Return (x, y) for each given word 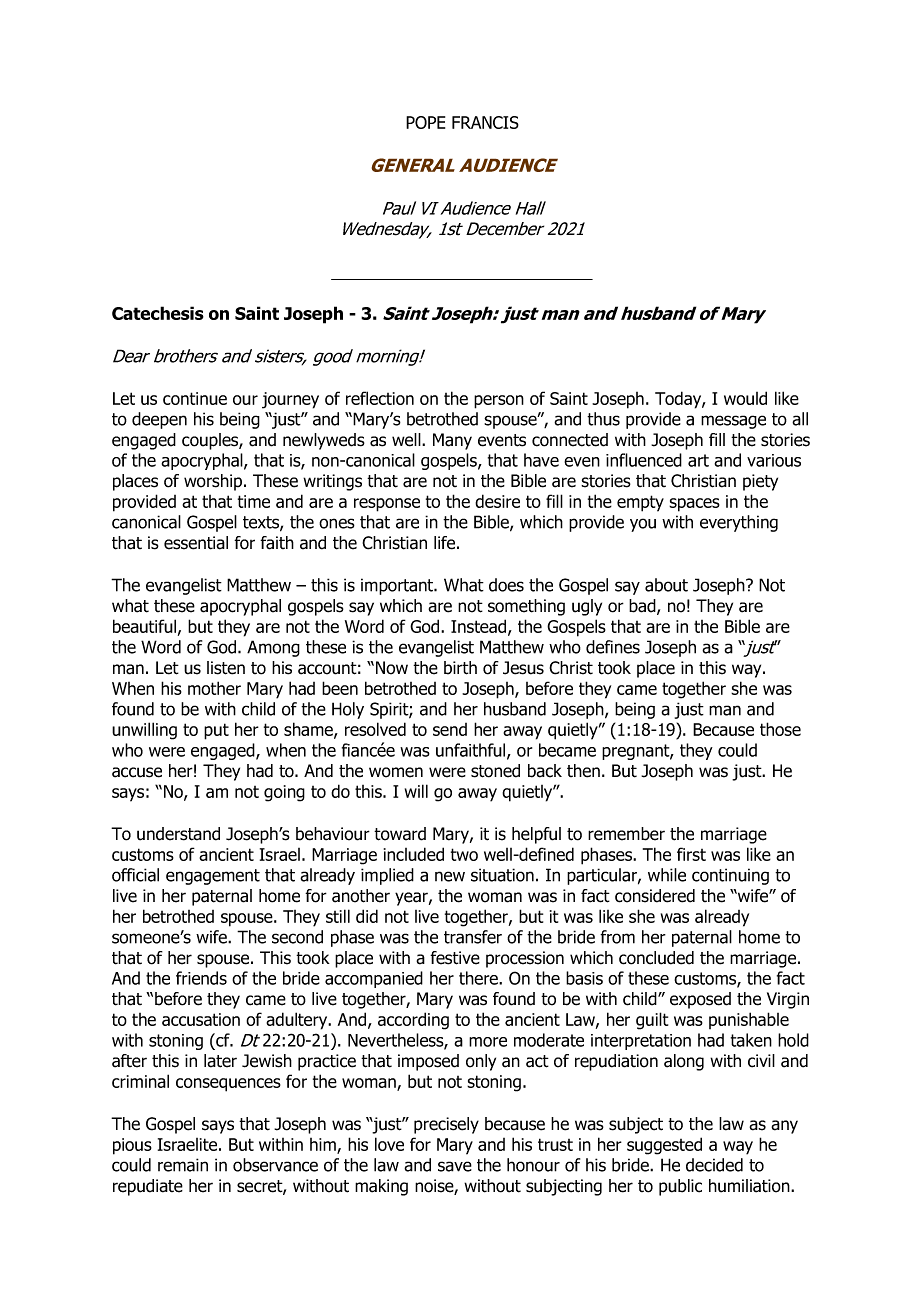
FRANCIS (485, 122)
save (455, 1166)
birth (460, 668)
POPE (425, 122)
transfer (473, 937)
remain (183, 1165)
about (666, 585)
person (499, 402)
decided (714, 1165)
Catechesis (158, 313)
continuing (730, 876)
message (733, 422)
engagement (213, 877)
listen (226, 668)
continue (195, 398)
